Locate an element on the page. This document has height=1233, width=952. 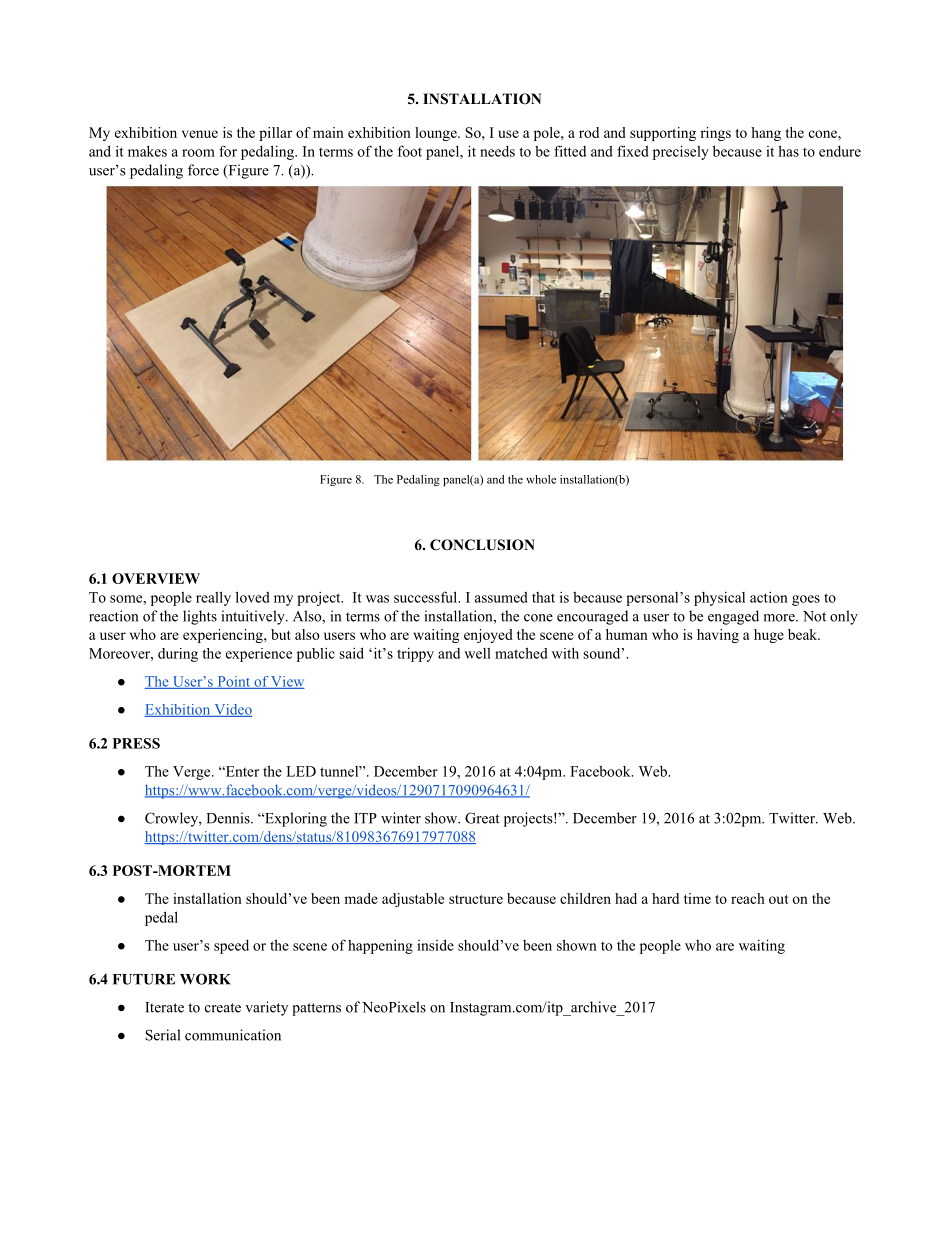
assumed is located at coordinates (501, 597).
